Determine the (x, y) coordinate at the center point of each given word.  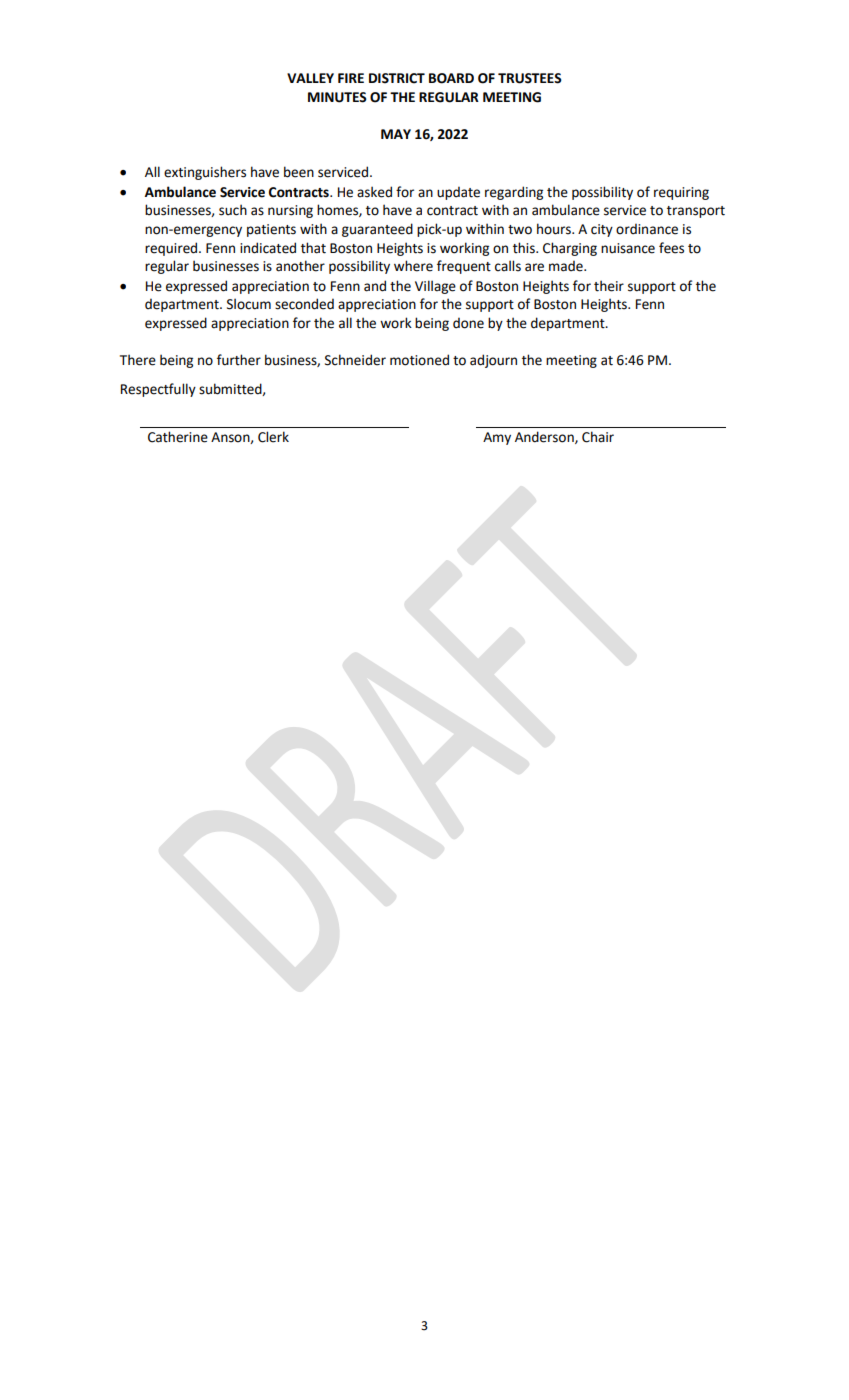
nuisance (628, 248)
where (413, 266)
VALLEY (310, 78)
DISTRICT (397, 78)
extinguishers (205, 173)
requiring (681, 193)
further (239, 360)
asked (374, 192)
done (468, 323)
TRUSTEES (530, 78)
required (172, 249)
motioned (419, 360)
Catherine (178, 437)
